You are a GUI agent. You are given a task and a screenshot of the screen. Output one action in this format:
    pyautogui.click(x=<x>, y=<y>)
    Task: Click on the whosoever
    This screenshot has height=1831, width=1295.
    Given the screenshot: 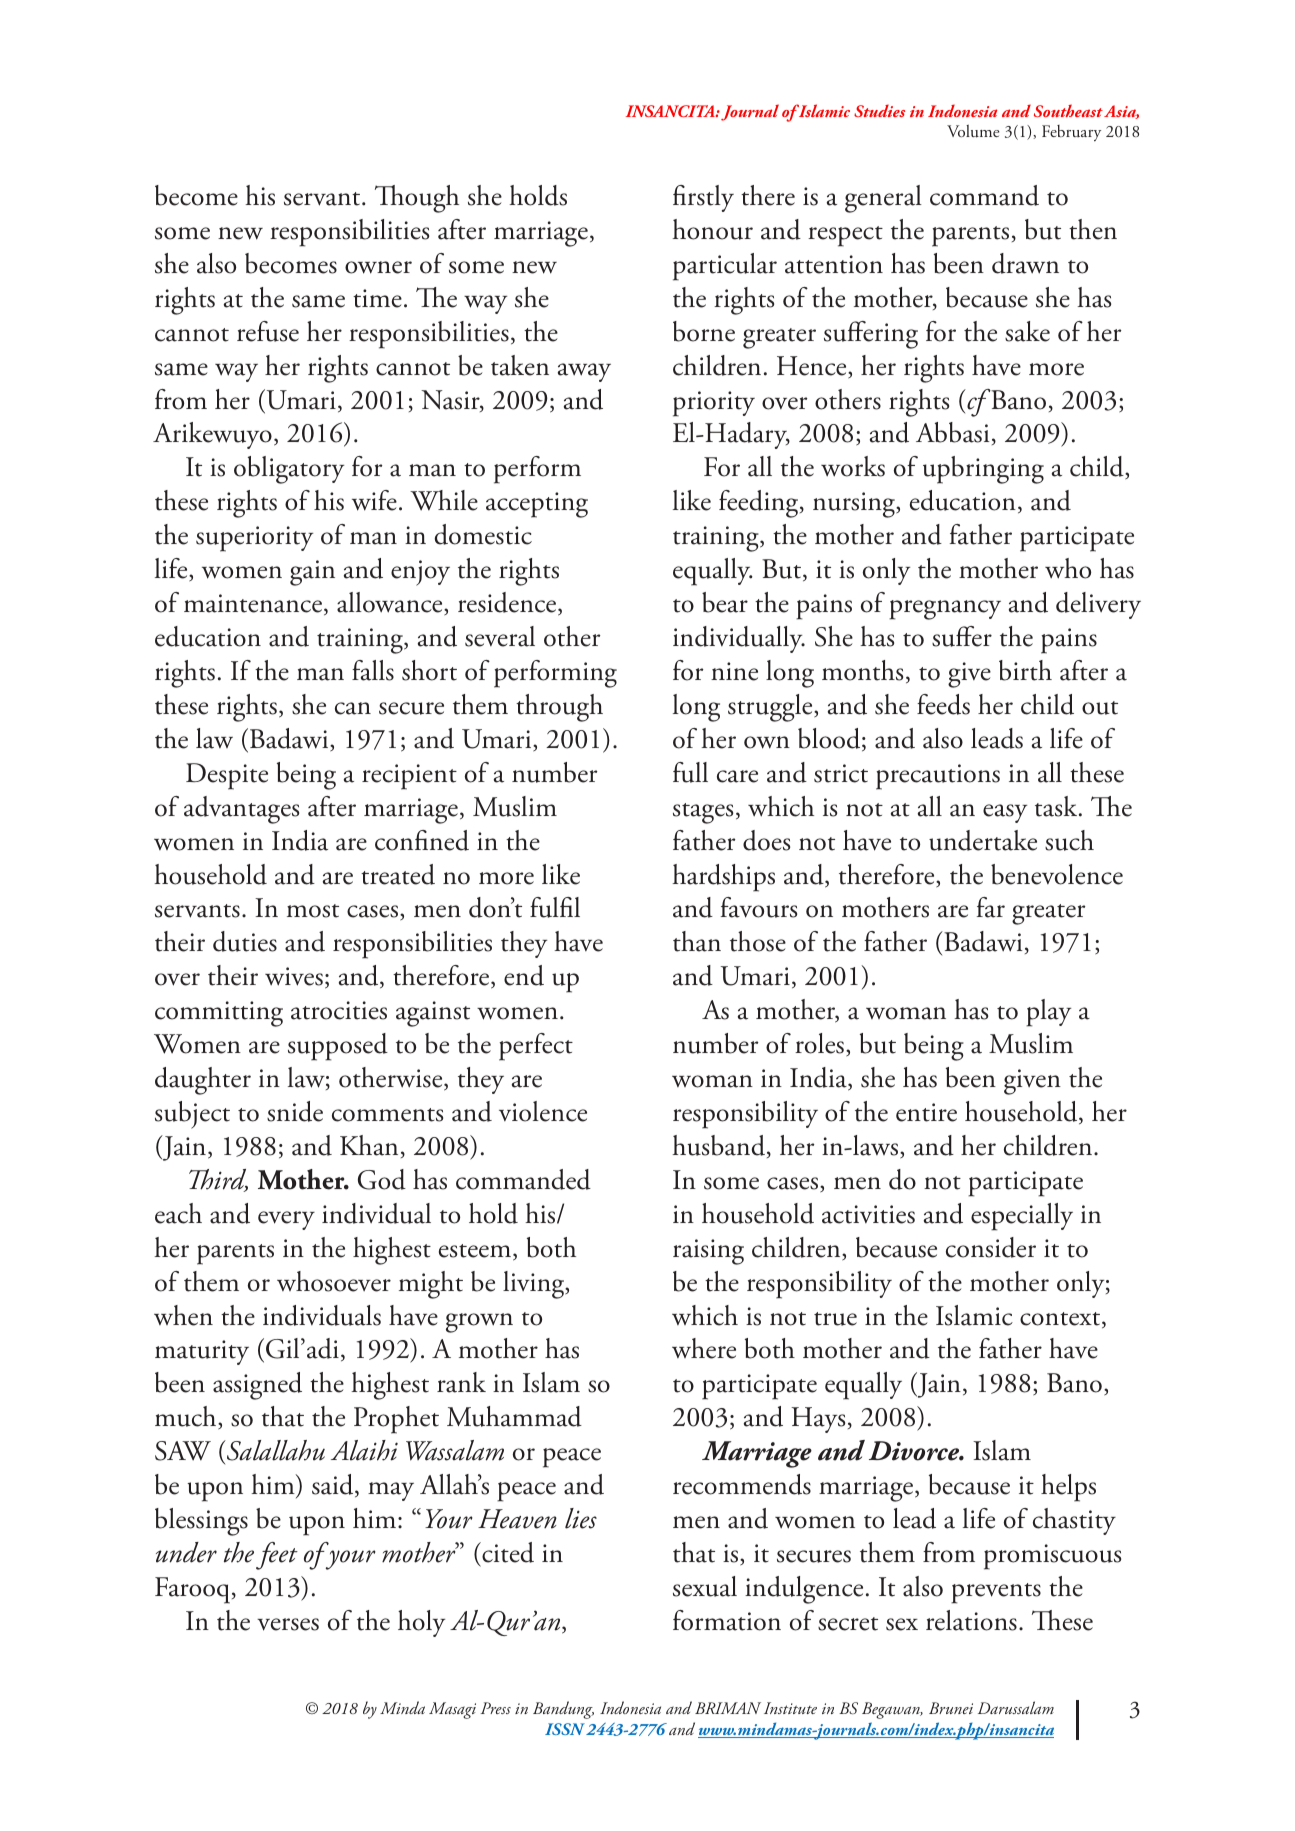 What is the action you would take?
    pyautogui.click(x=334, y=1281)
